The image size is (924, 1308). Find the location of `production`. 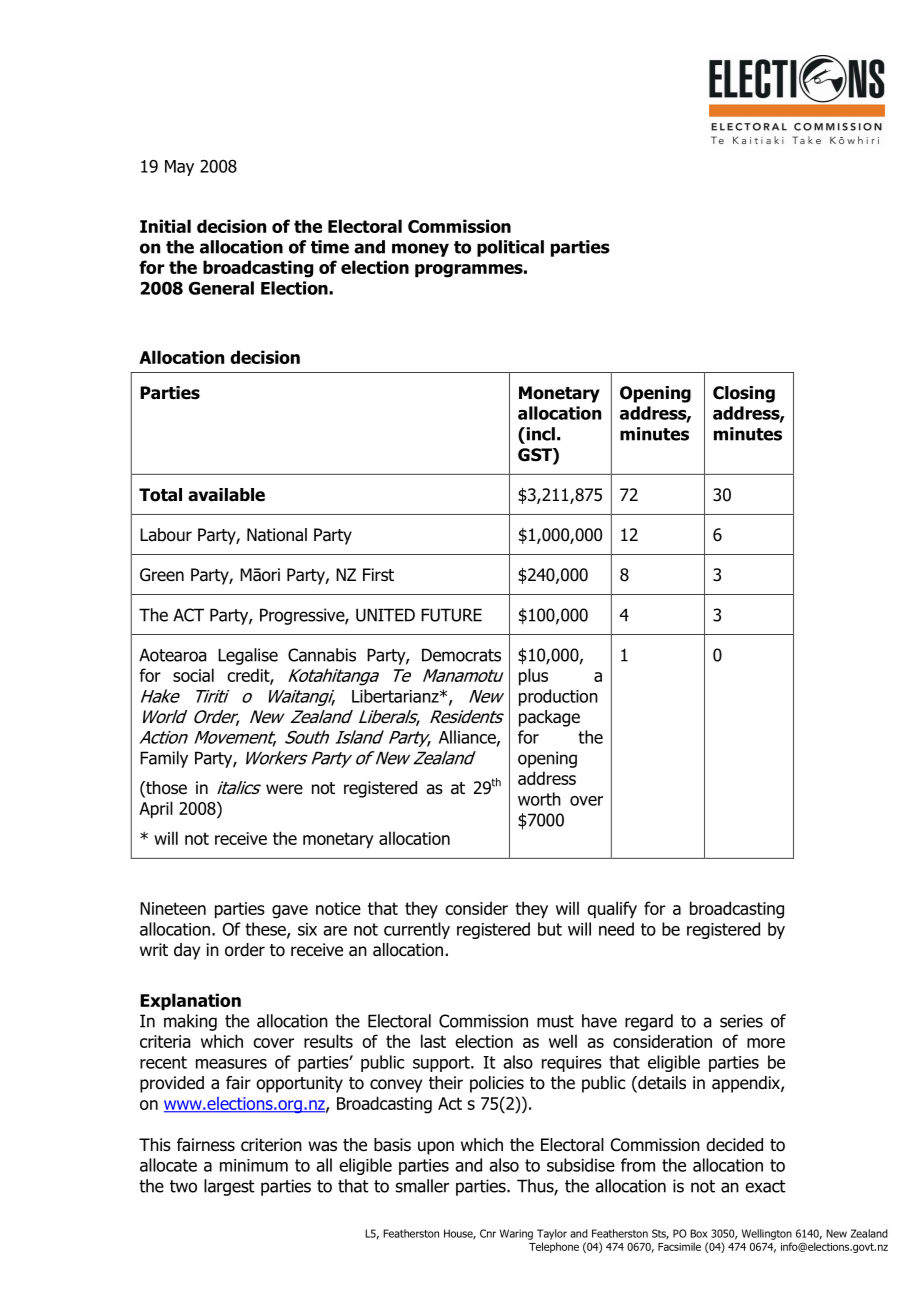

production is located at coordinates (558, 697).
